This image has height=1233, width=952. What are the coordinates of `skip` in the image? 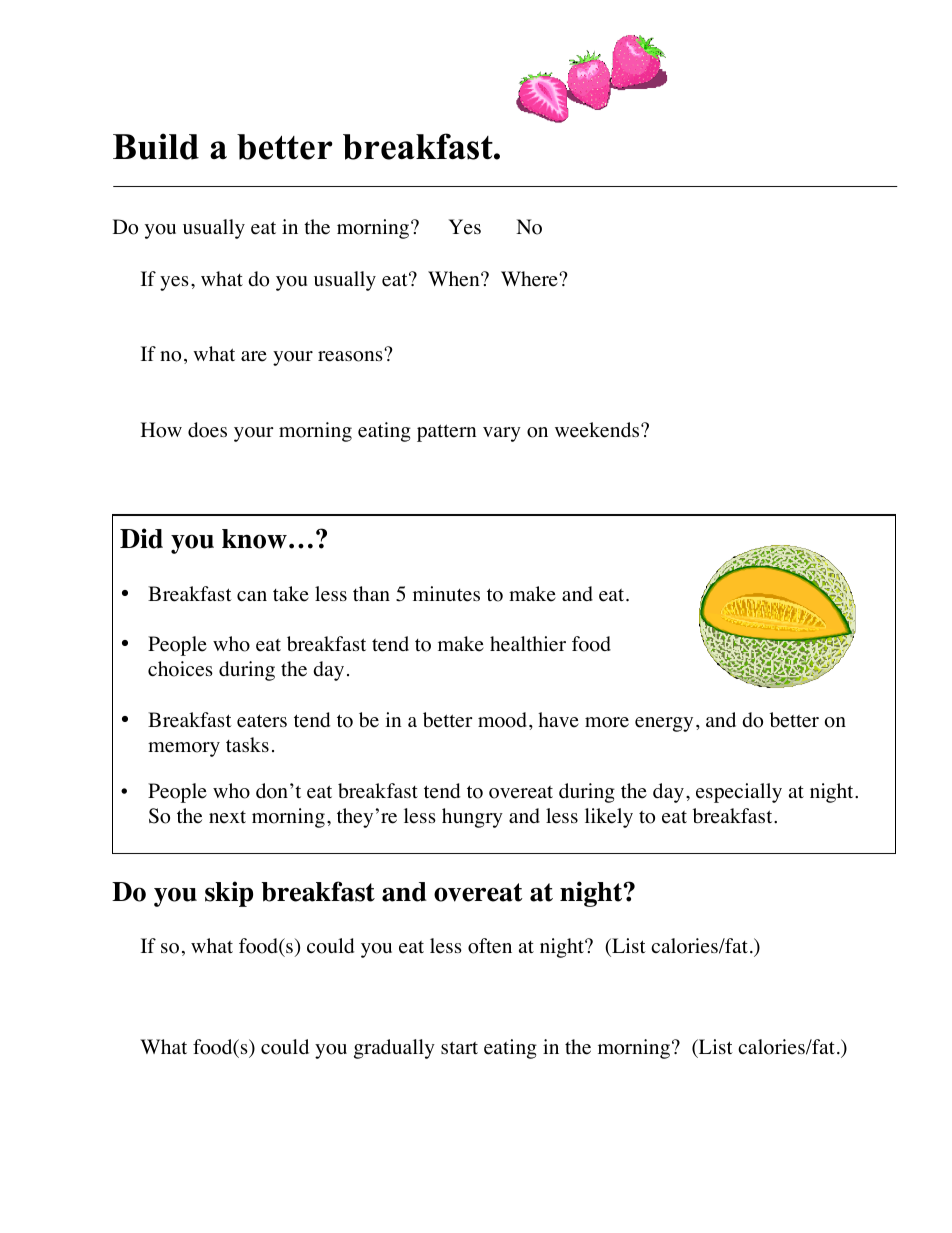 It's located at (229, 894).
